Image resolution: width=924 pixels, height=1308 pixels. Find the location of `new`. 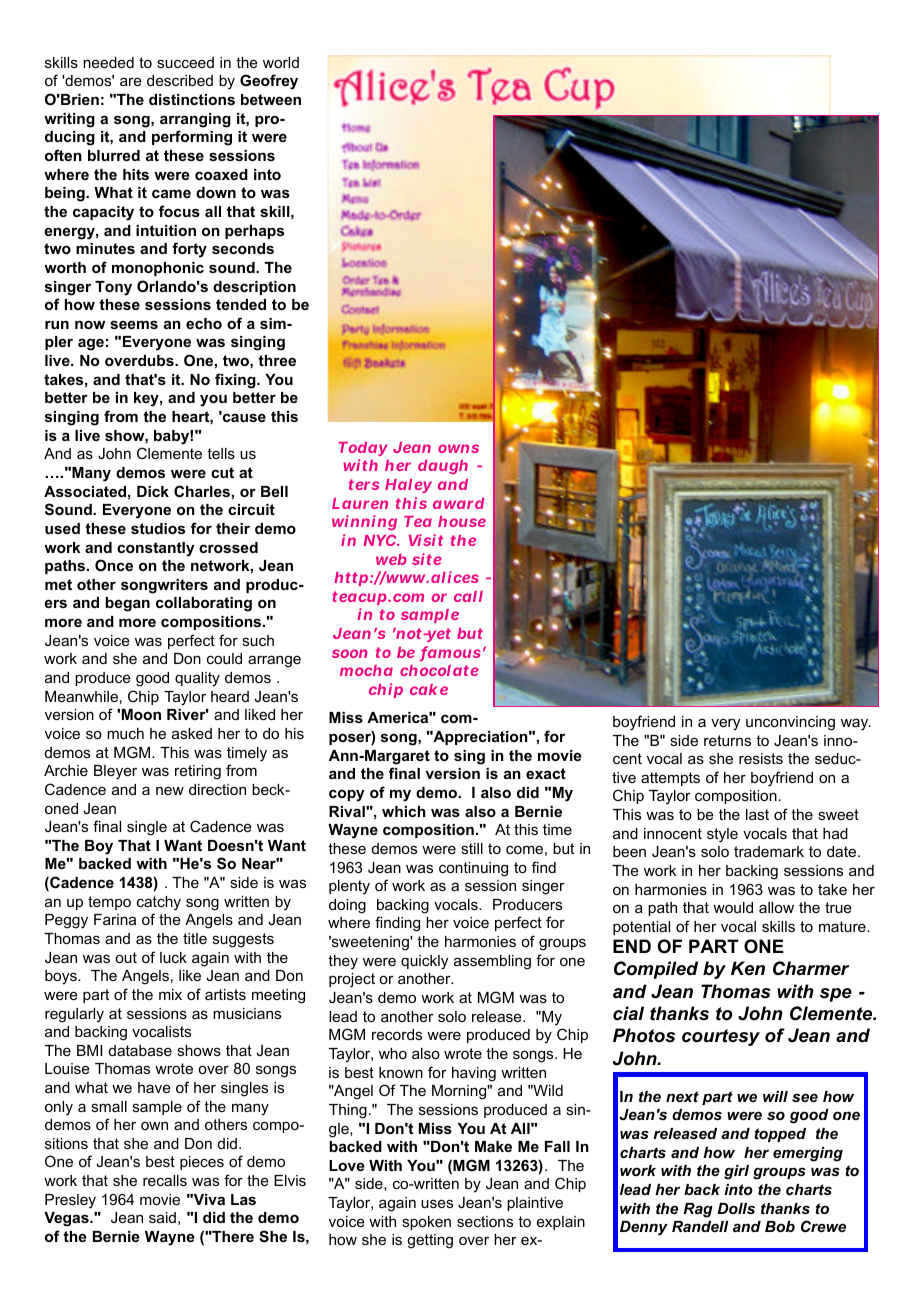

new is located at coordinates (170, 790).
